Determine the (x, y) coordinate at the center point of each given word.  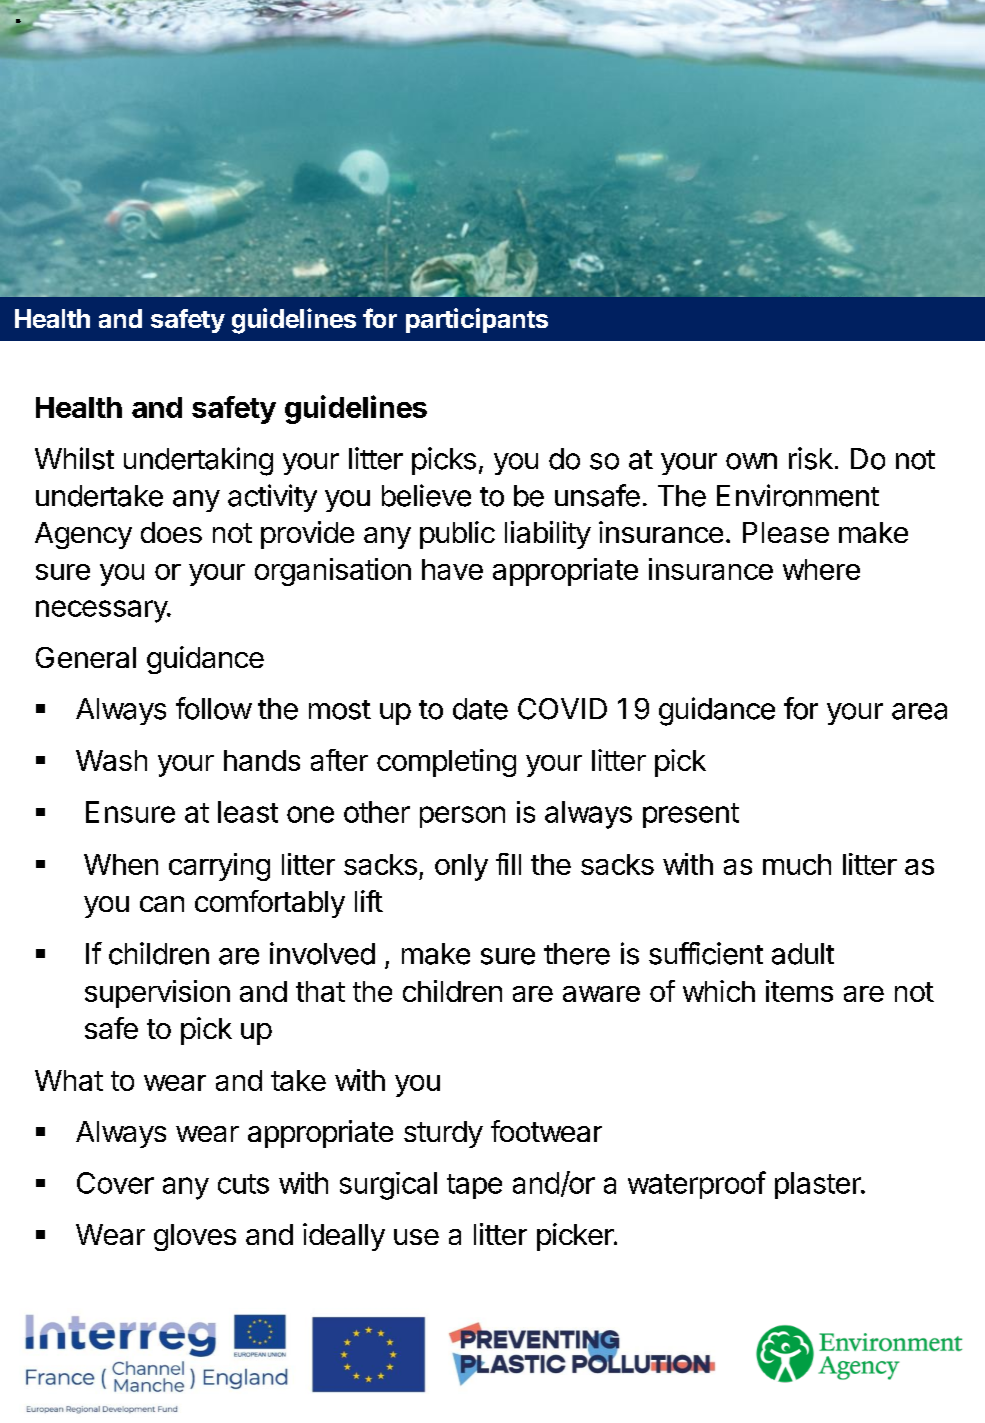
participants (477, 320)
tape (474, 1186)
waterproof (697, 1185)
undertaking (198, 461)
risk (811, 458)
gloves (195, 1237)
